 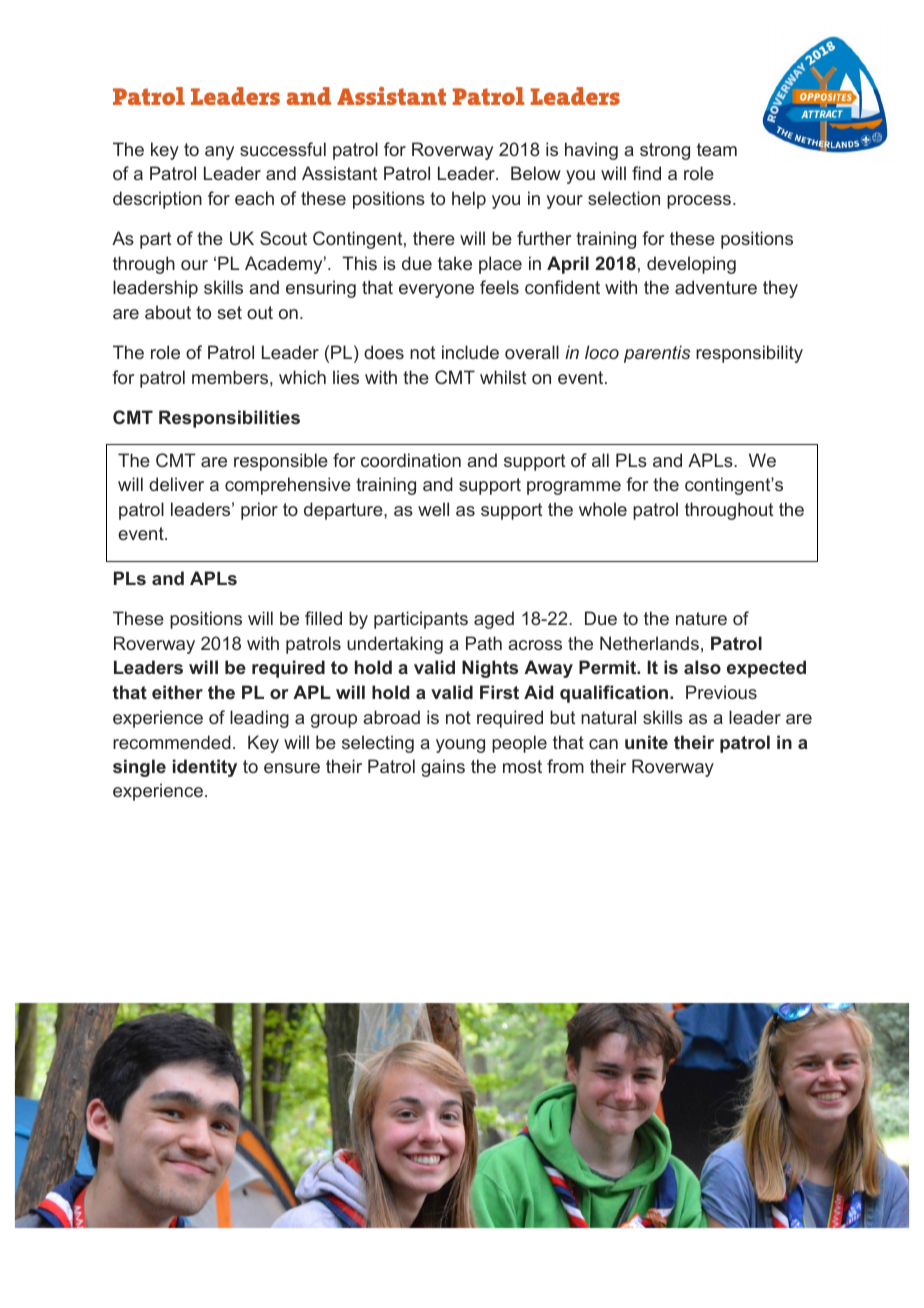 What do you see at coordinates (411, 460) in the image?
I see `coordination` at bounding box center [411, 460].
